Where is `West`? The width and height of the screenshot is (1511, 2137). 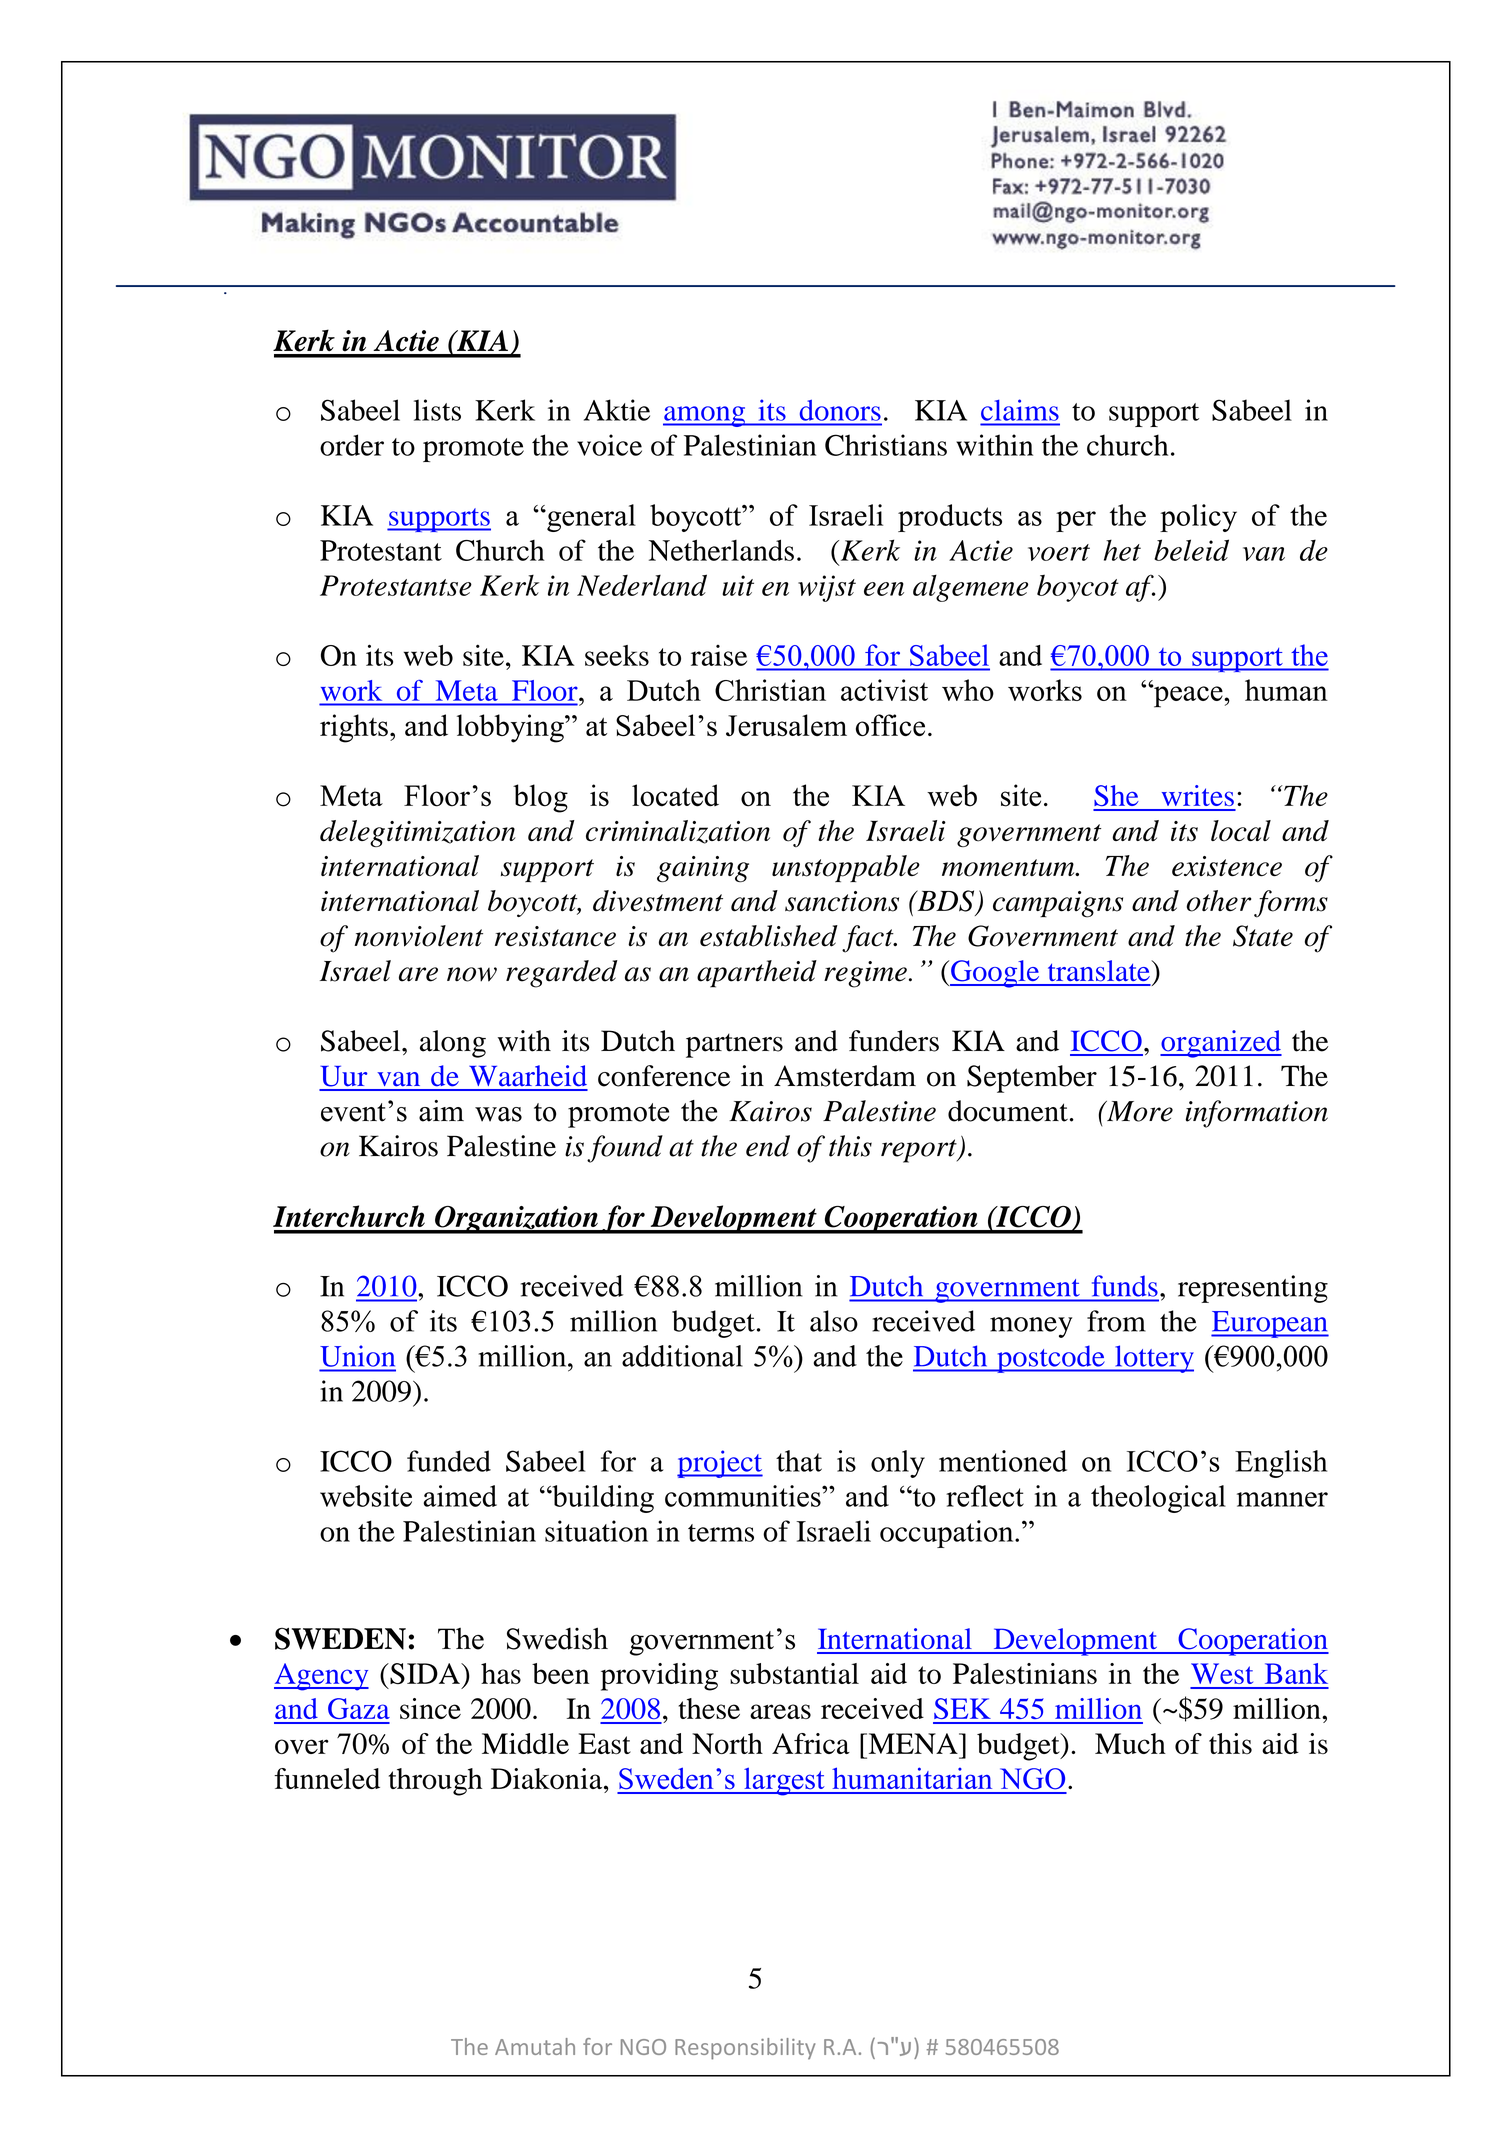 West is located at coordinates (1222, 1673).
